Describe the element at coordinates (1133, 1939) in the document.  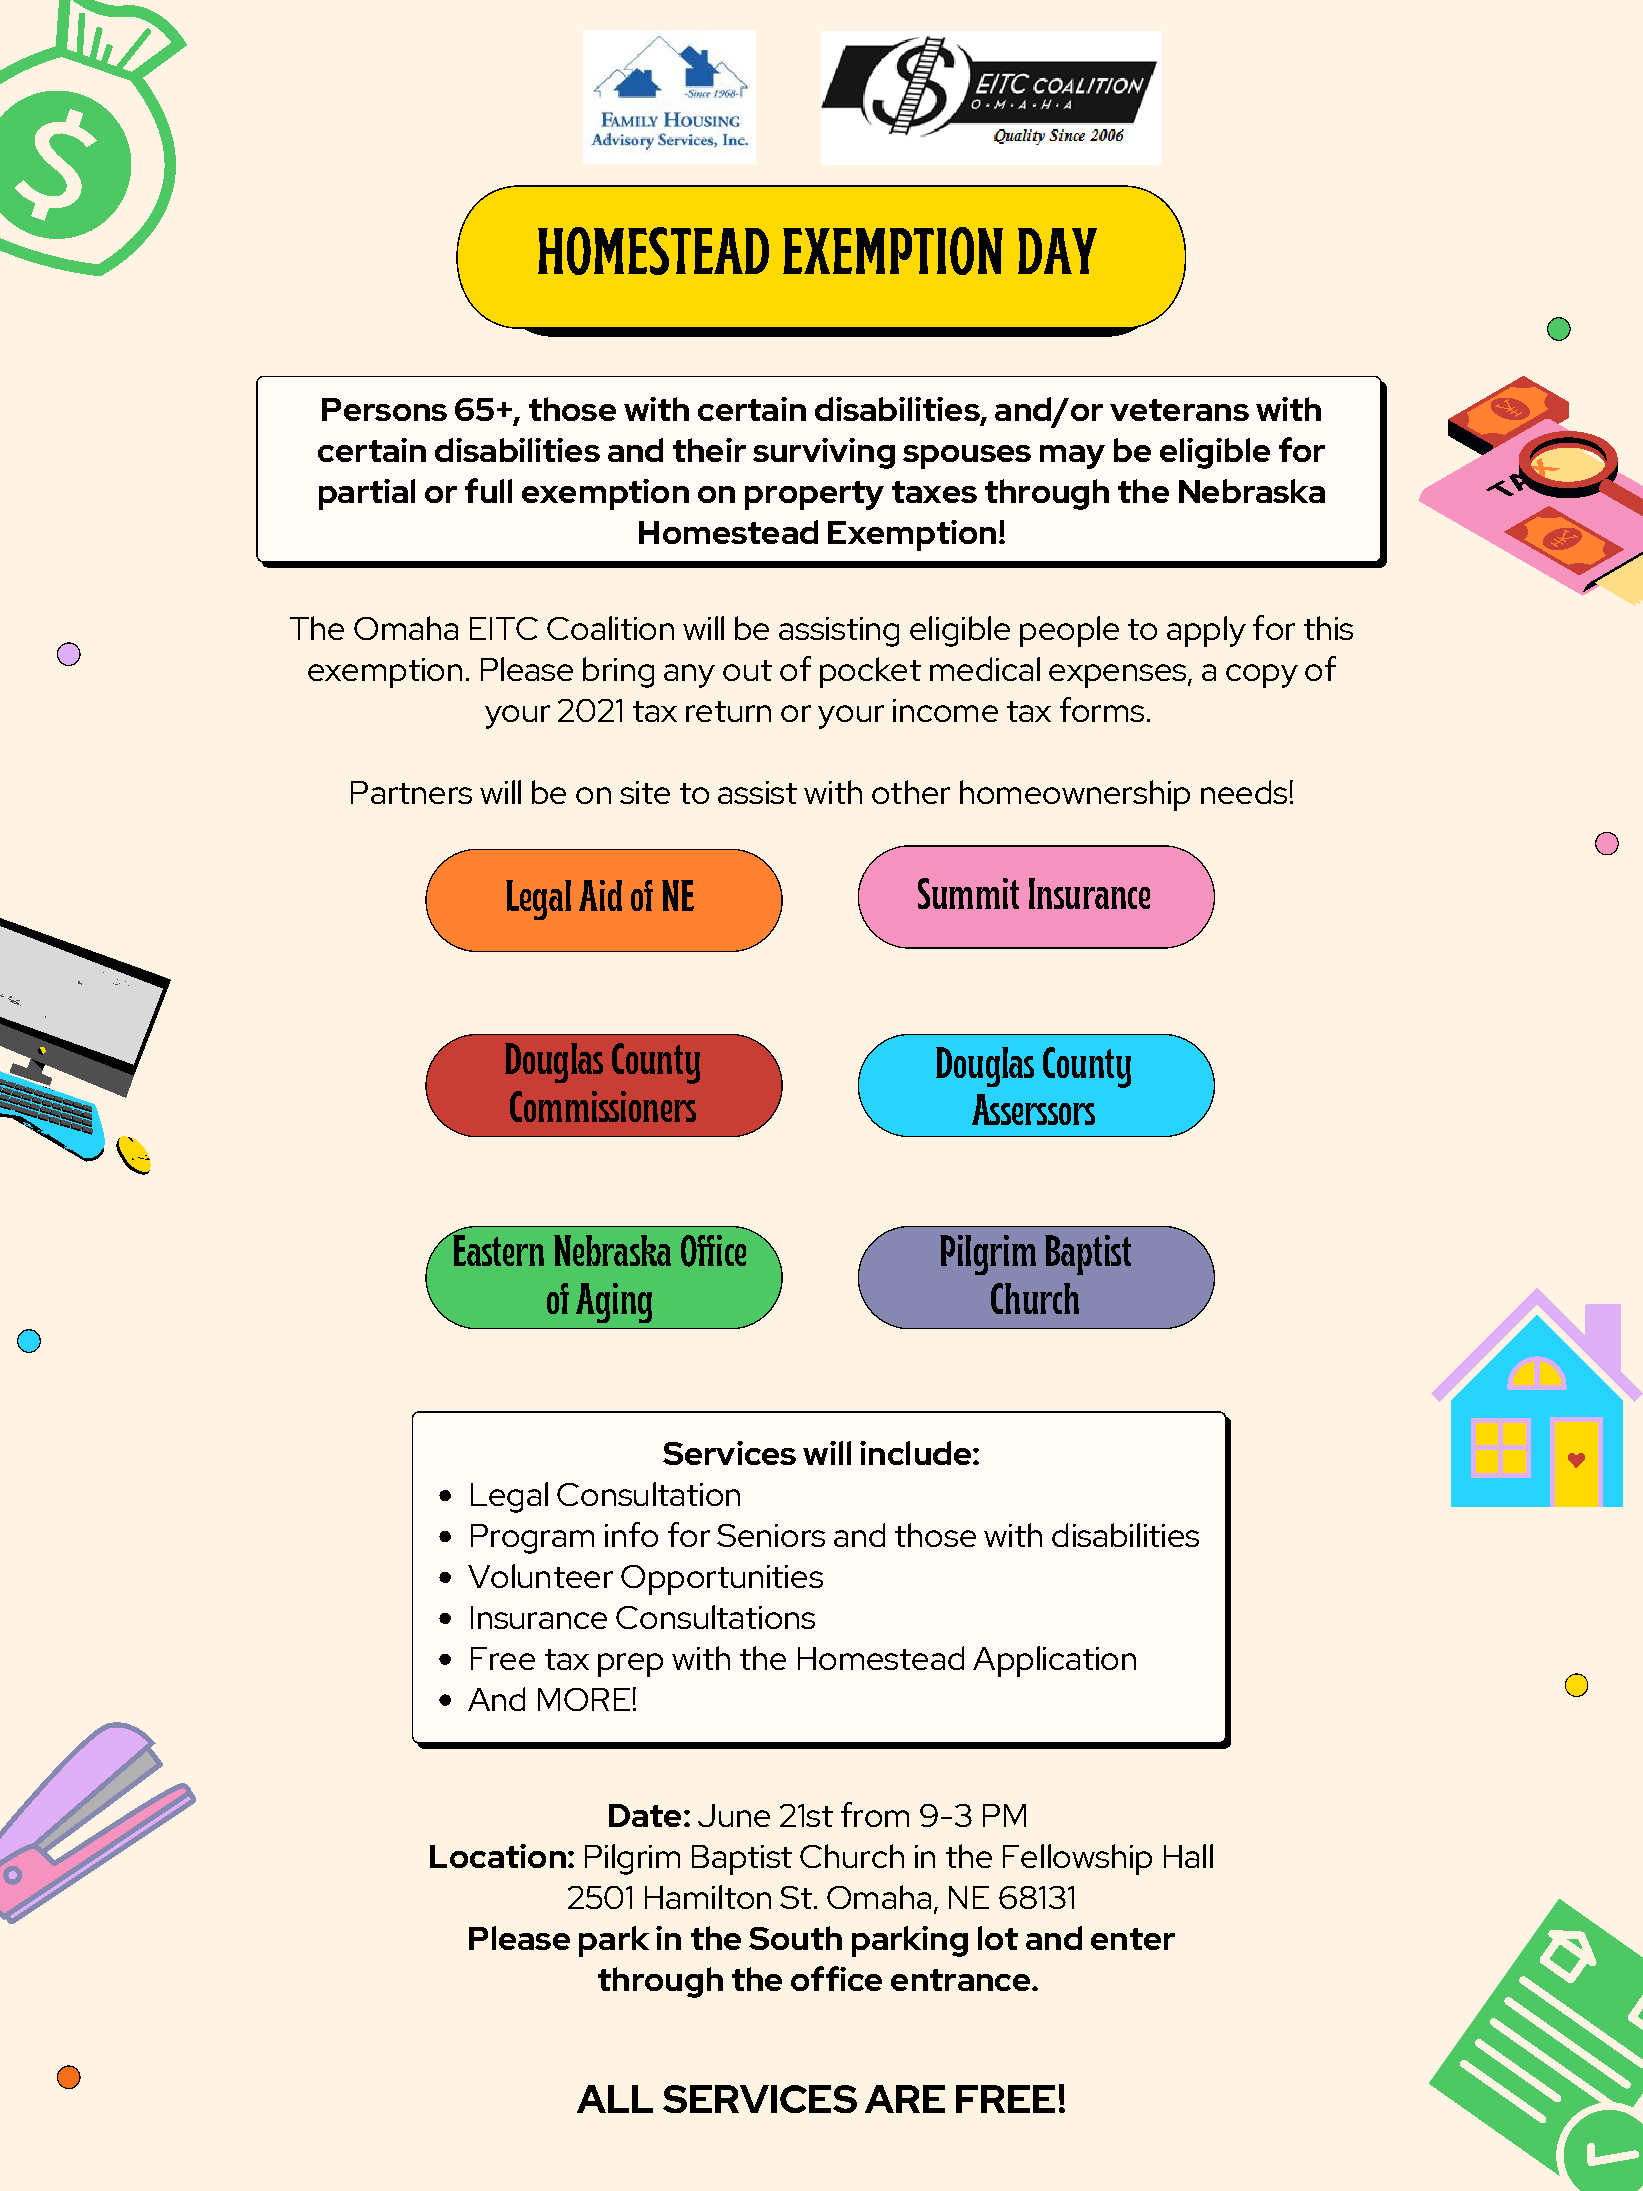
I see `enter` at that location.
